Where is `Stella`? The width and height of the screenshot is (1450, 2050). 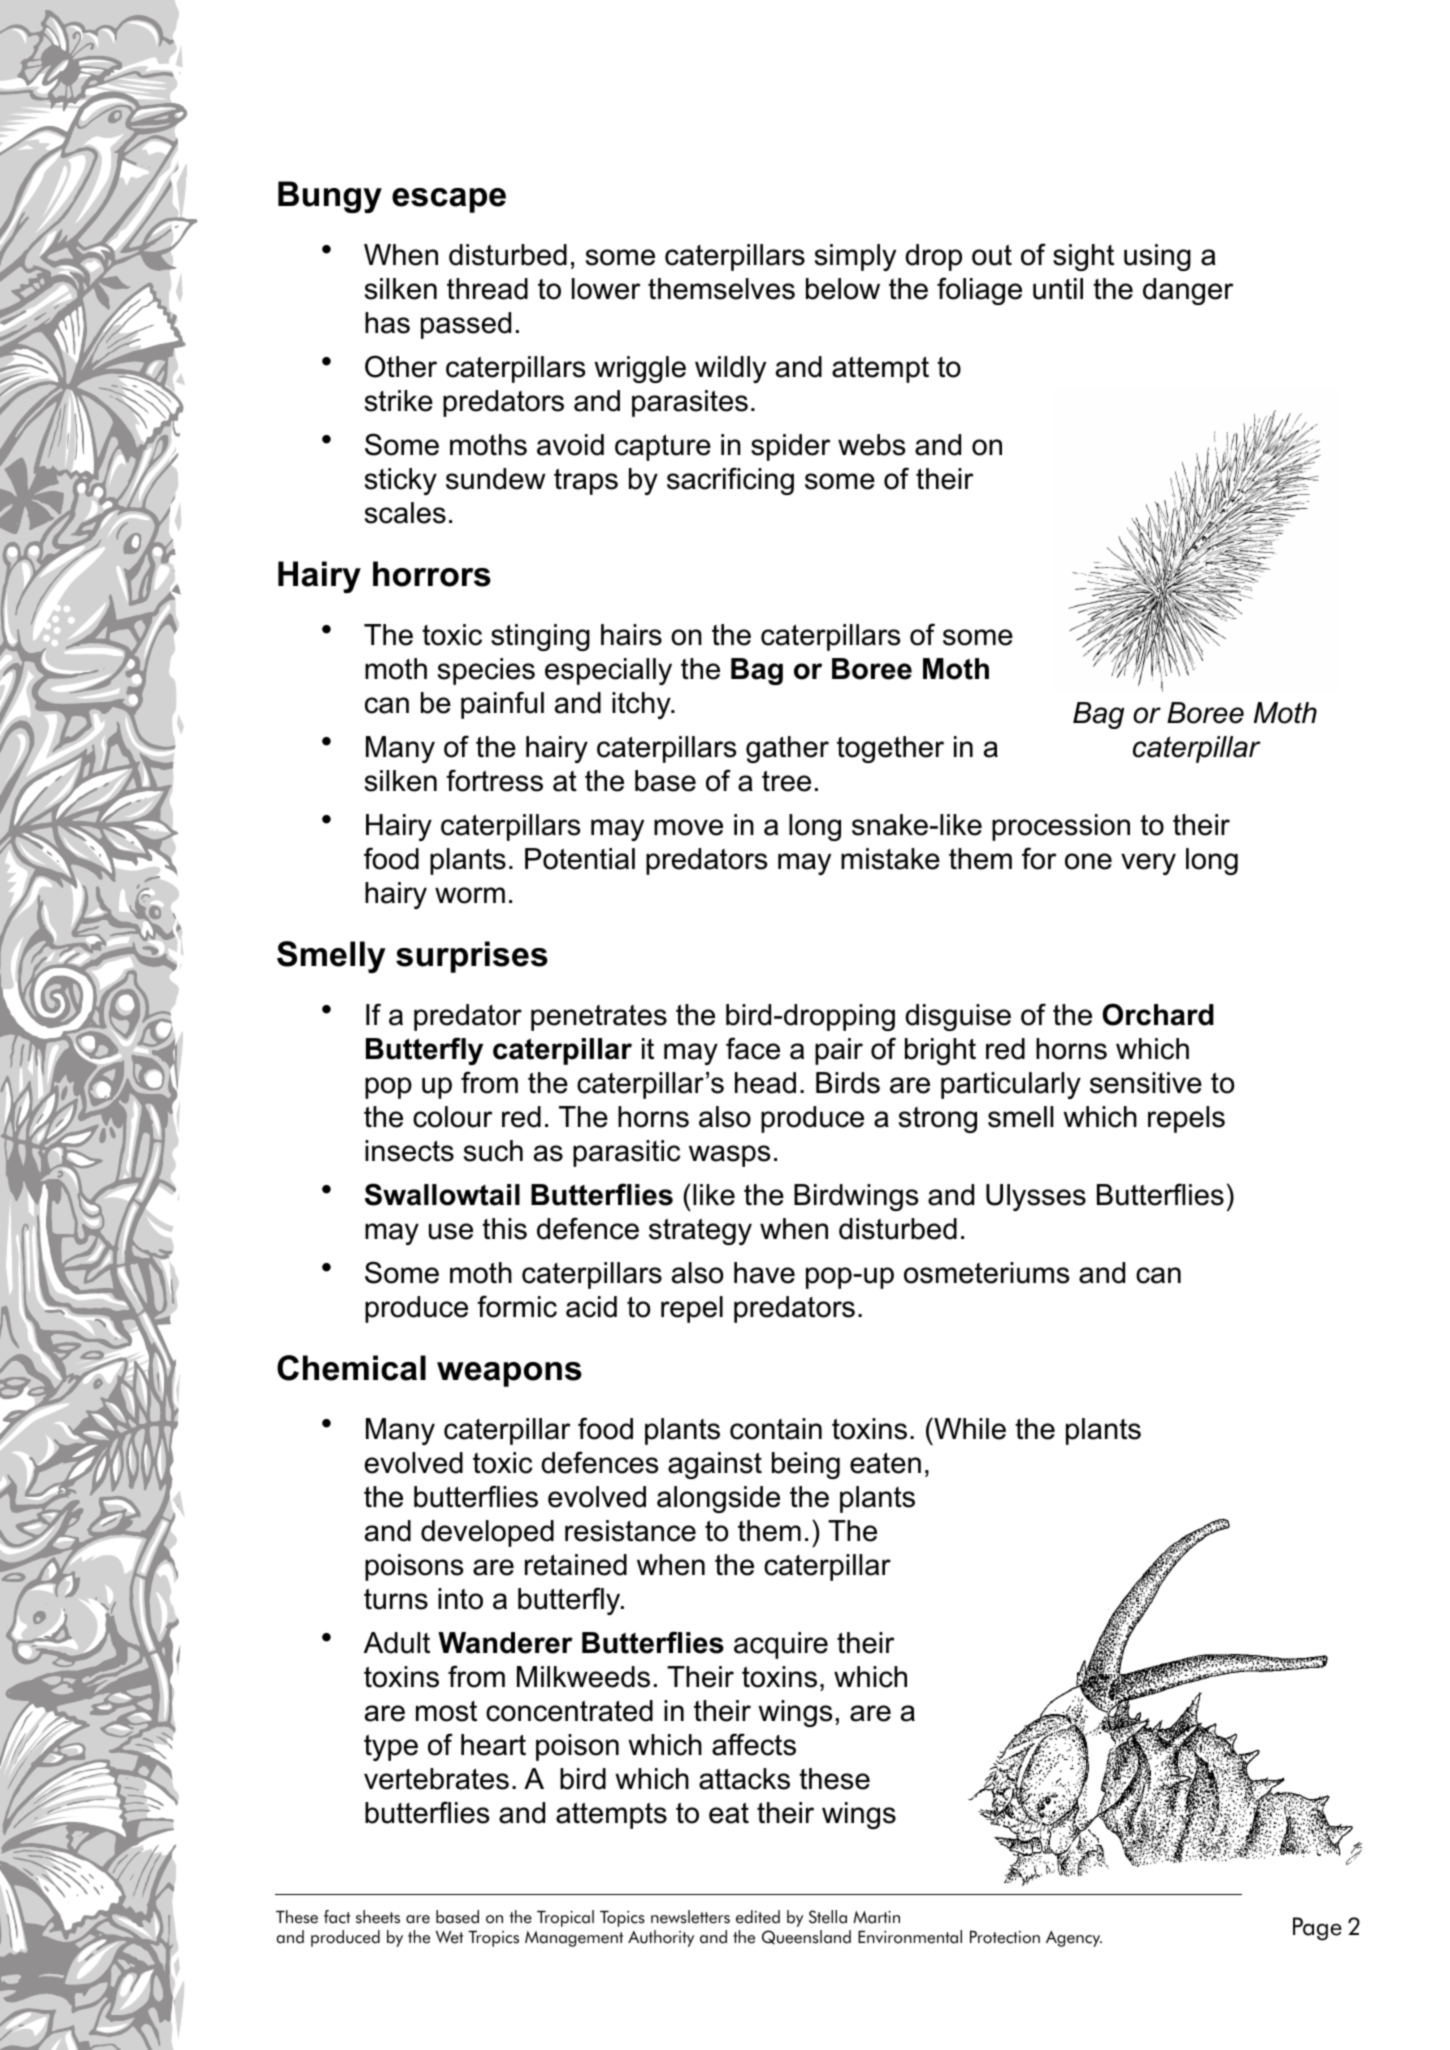 Stella is located at coordinates (828, 1917).
